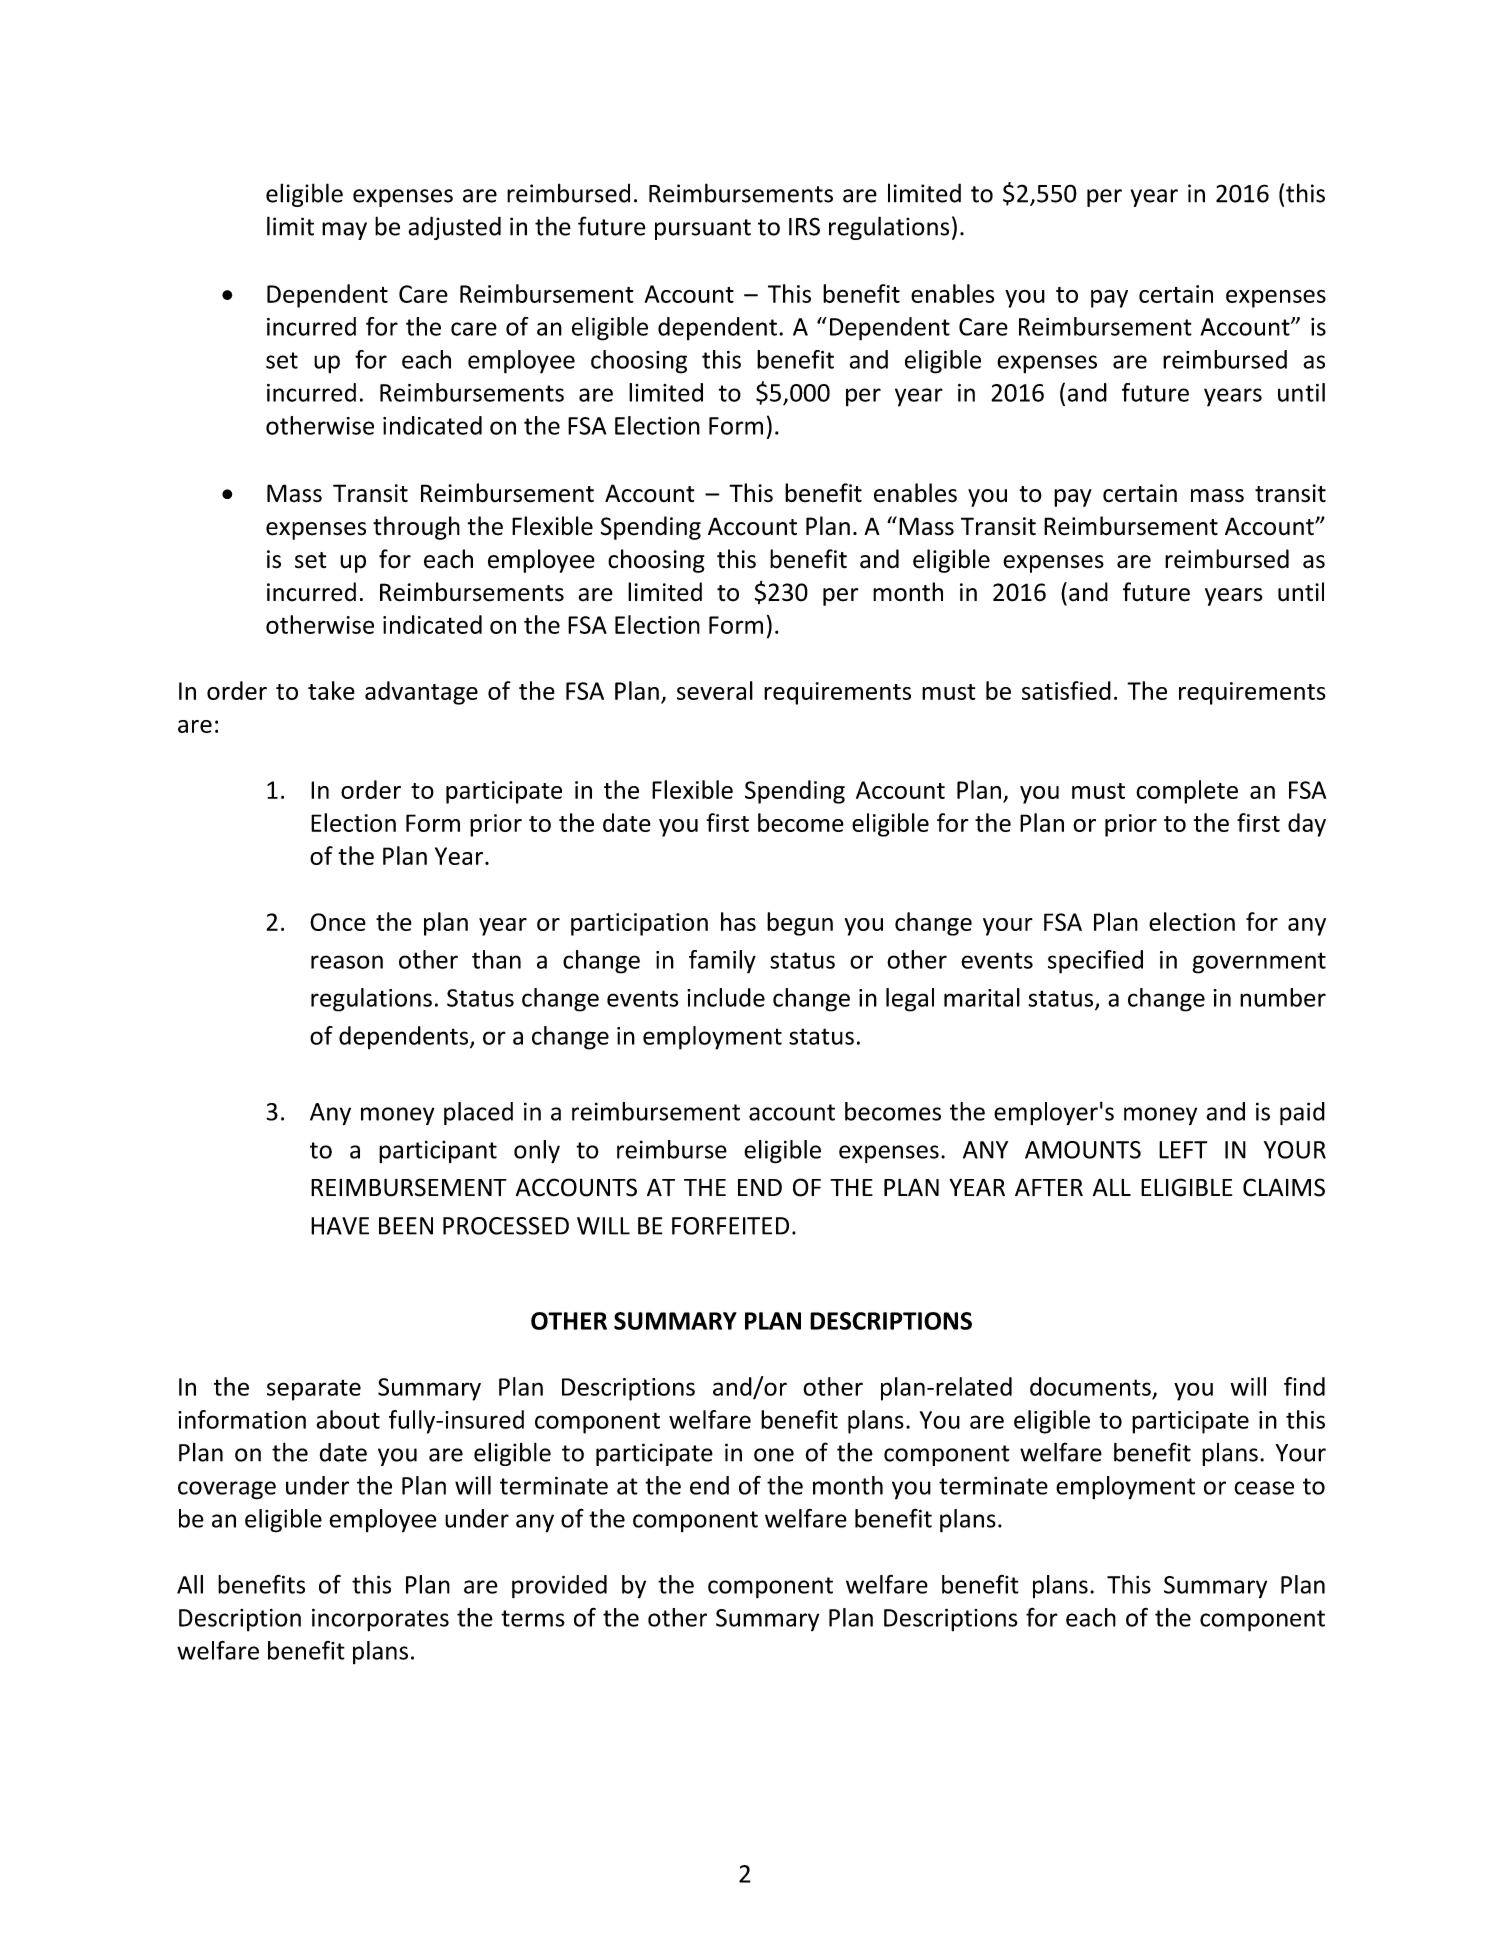 This screenshot has height=1945, width=1503. Describe the element at coordinates (344, 231) in the screenshot. I see `may` at that location.
